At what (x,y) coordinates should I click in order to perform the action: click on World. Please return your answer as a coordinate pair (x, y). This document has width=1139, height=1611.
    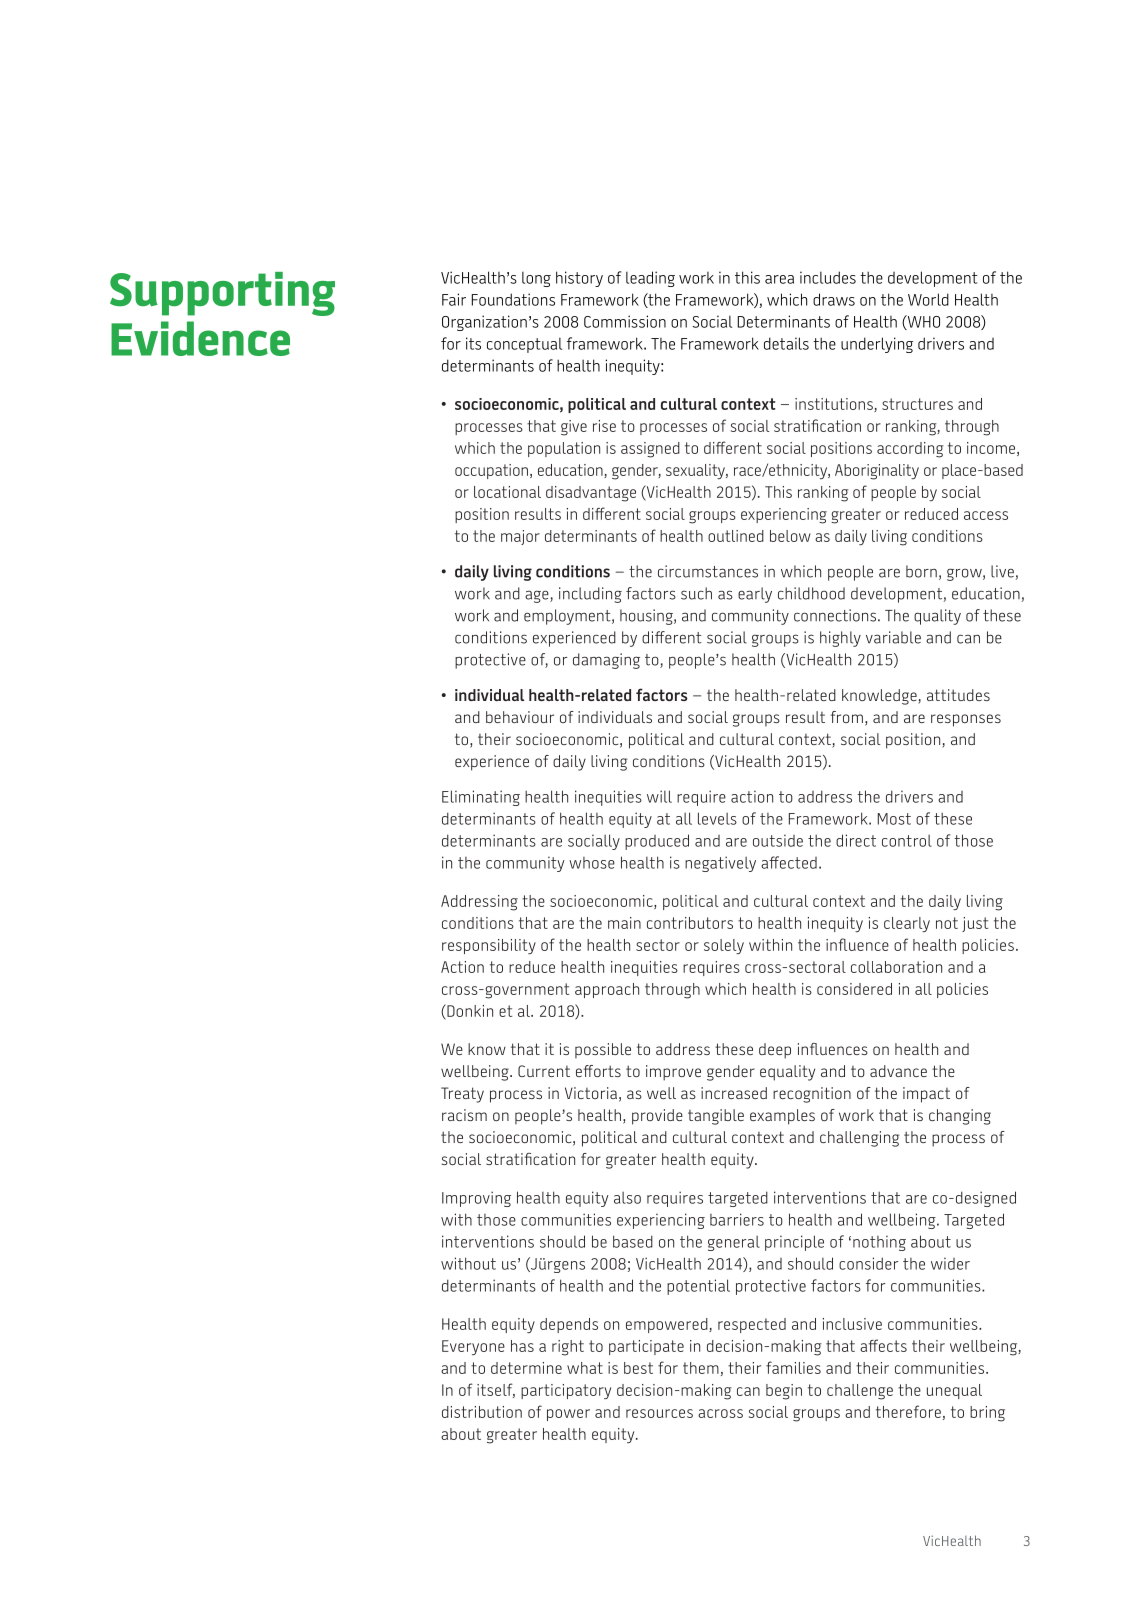
    Looking at the image, I should click on (928, 299).
